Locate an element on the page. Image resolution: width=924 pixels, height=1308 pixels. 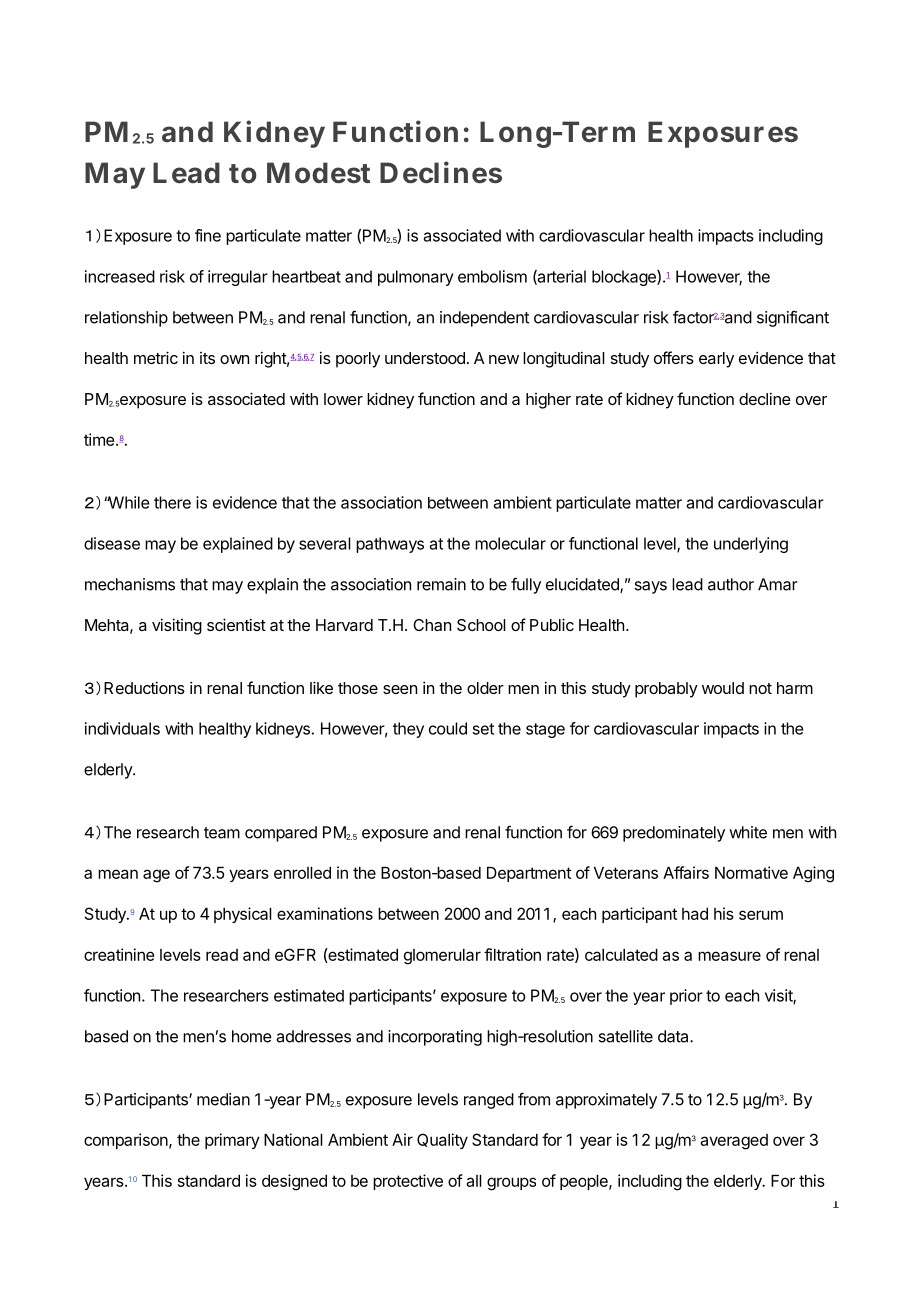
would is located at coordinates (723, 688).
